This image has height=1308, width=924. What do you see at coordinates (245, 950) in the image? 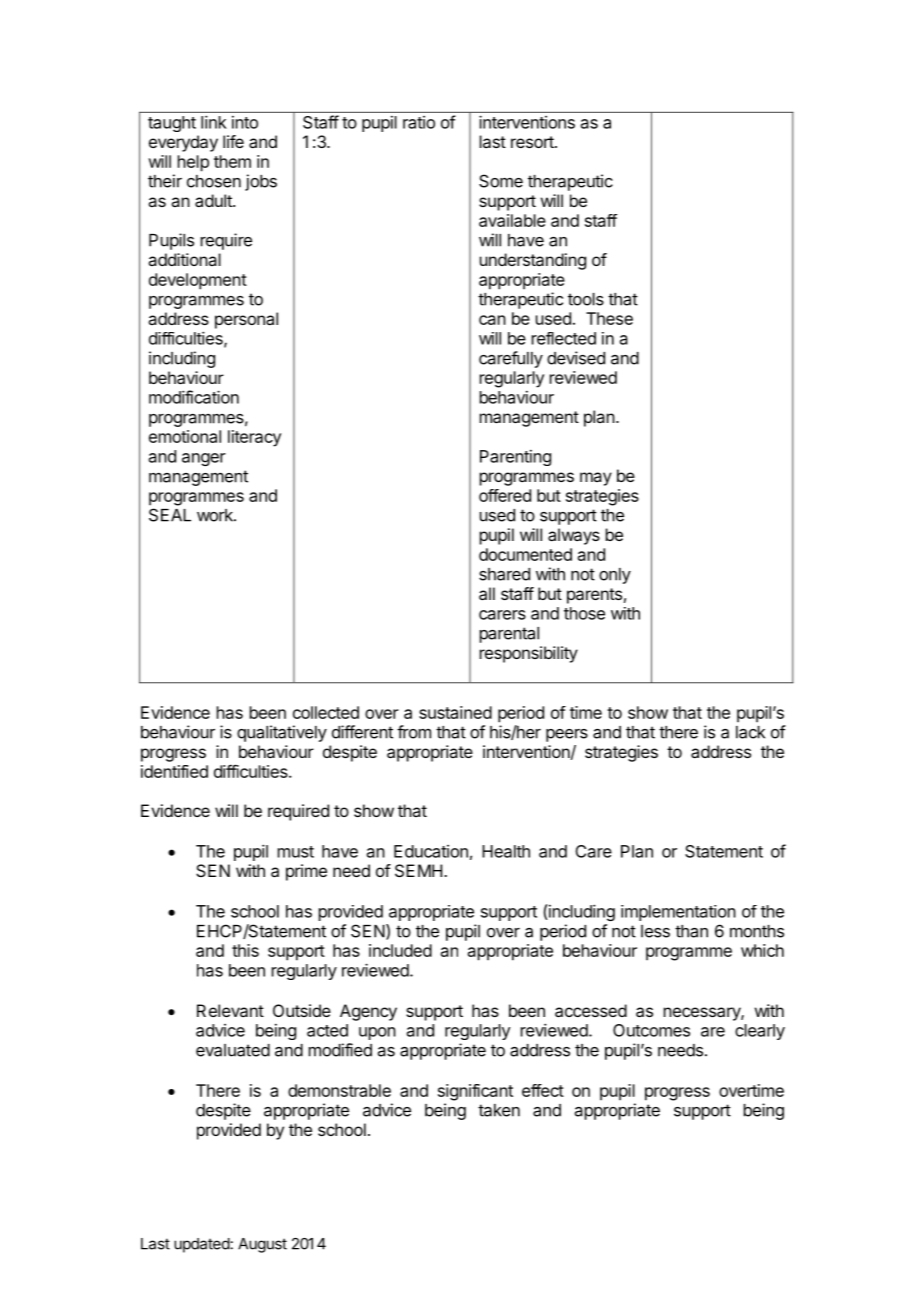
I see `this` at bounding box center [245, 950].
